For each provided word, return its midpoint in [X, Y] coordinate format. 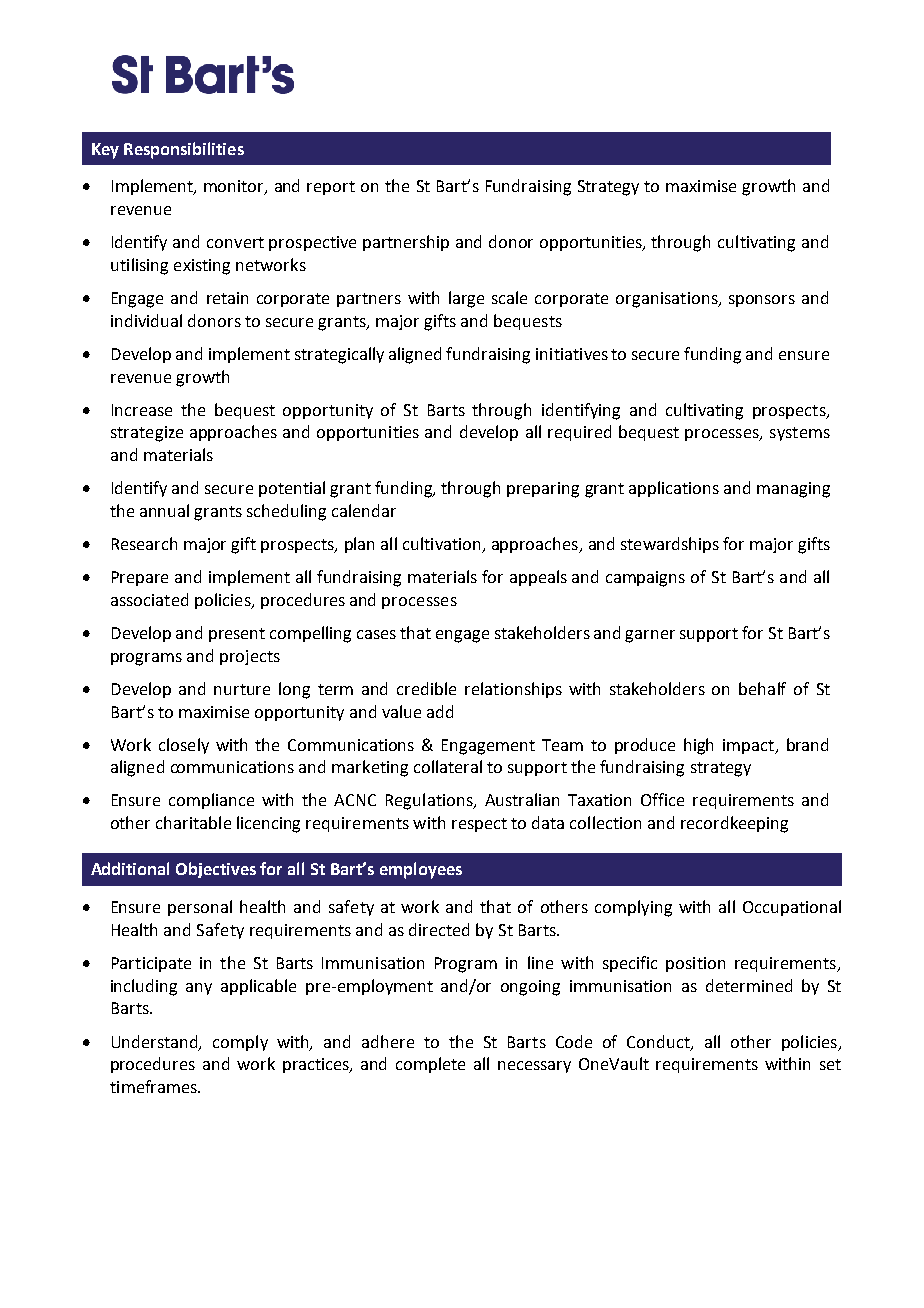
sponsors [762, 301]
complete [430, 1065]
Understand [156, 1042]
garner [650, 636]
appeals [538, 578]
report [331, 188]
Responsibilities [184, 150]
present [237, 635]
